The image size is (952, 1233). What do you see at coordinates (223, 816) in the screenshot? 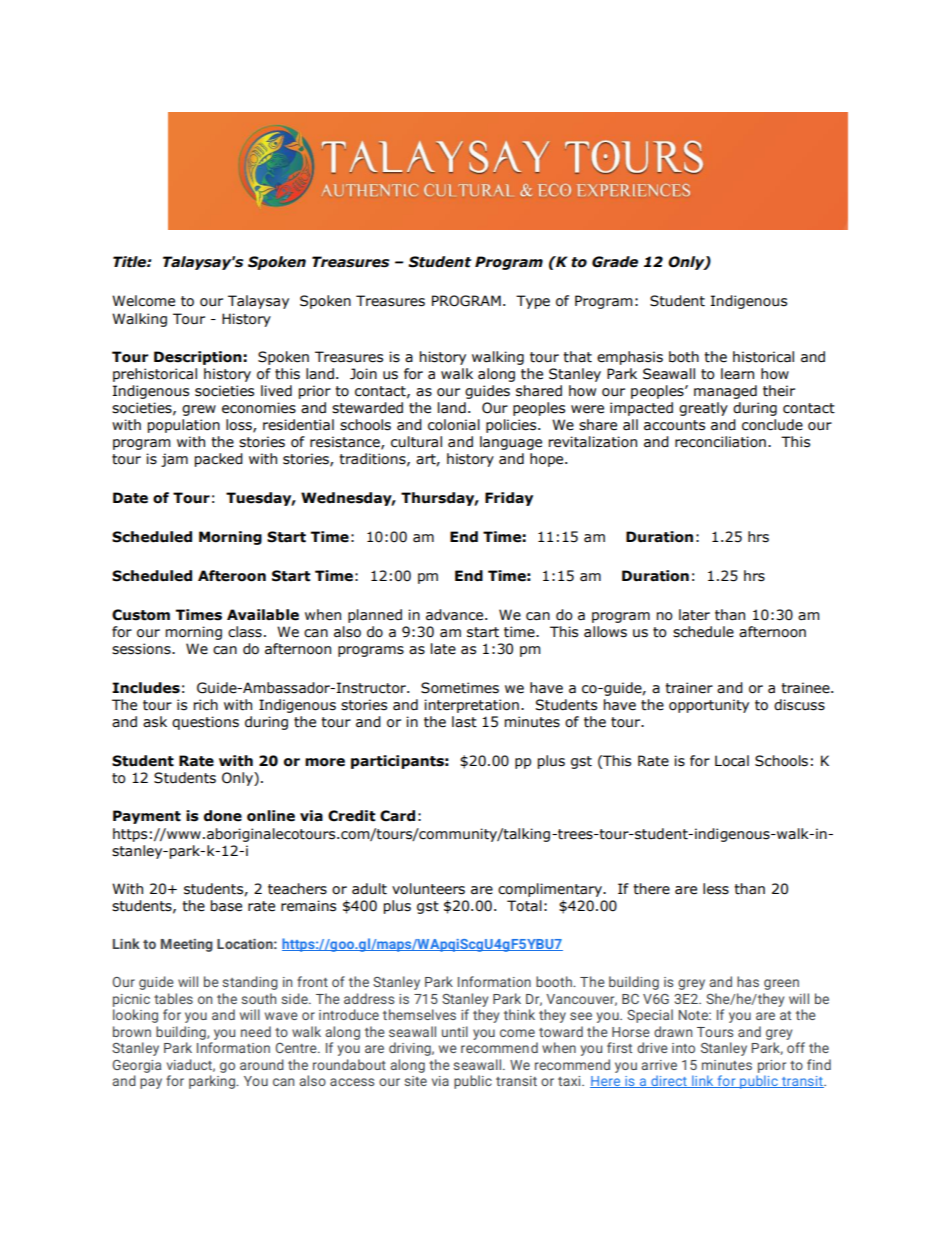
I see `done` at bounding box center [223, 816].
